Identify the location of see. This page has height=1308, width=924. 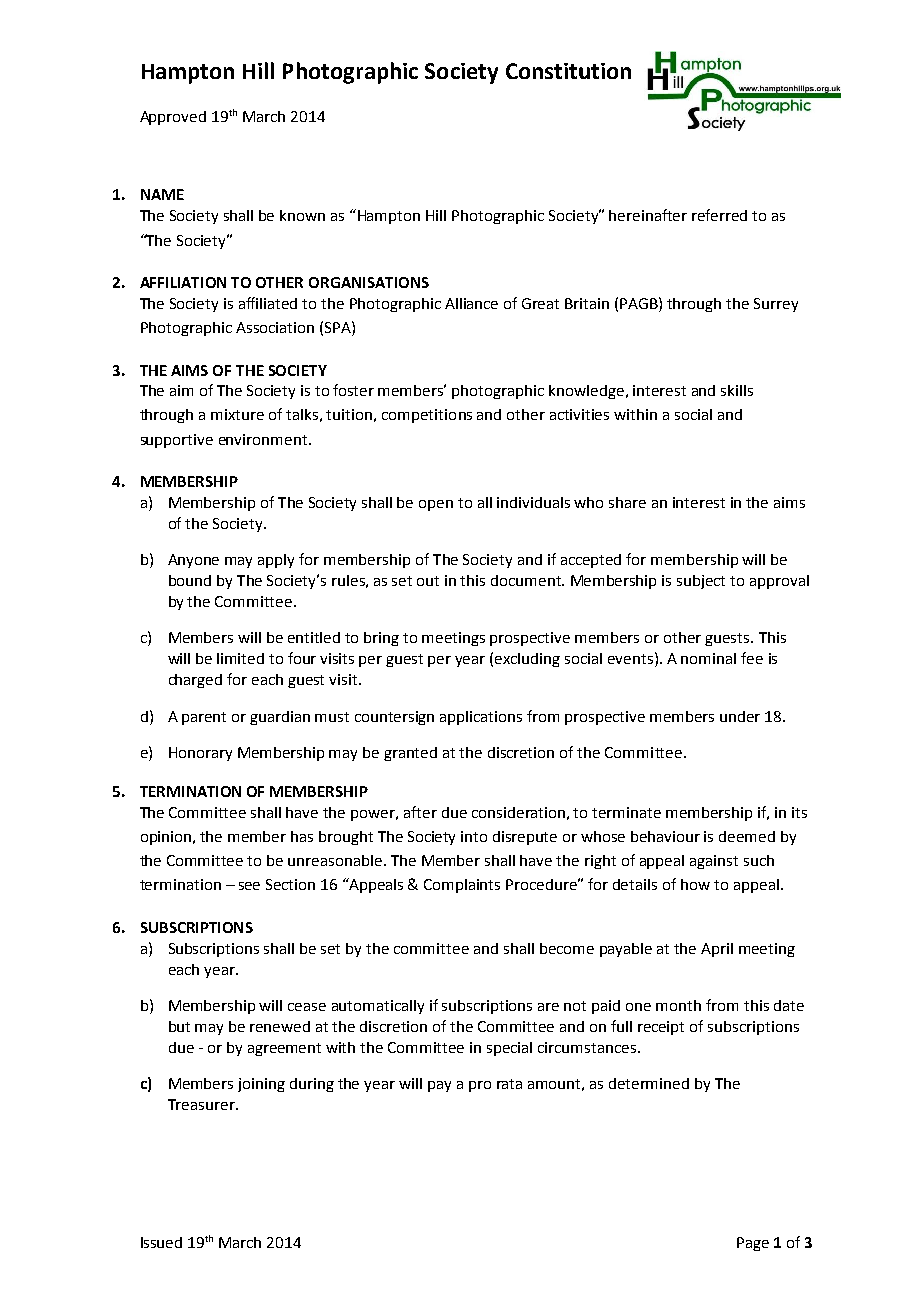
(249, 886).
